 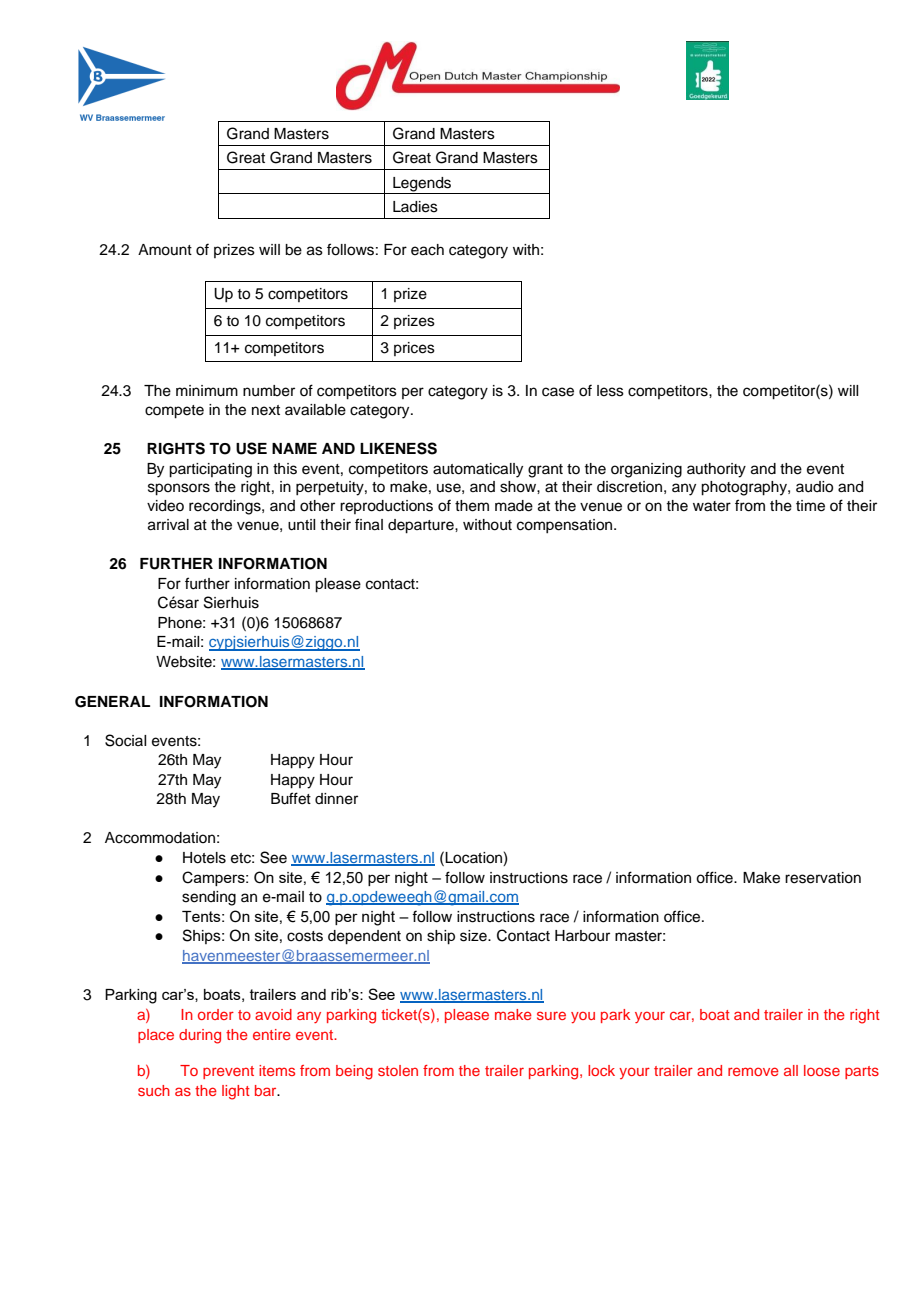 I want to click on less, so click(x=610, y=391).
